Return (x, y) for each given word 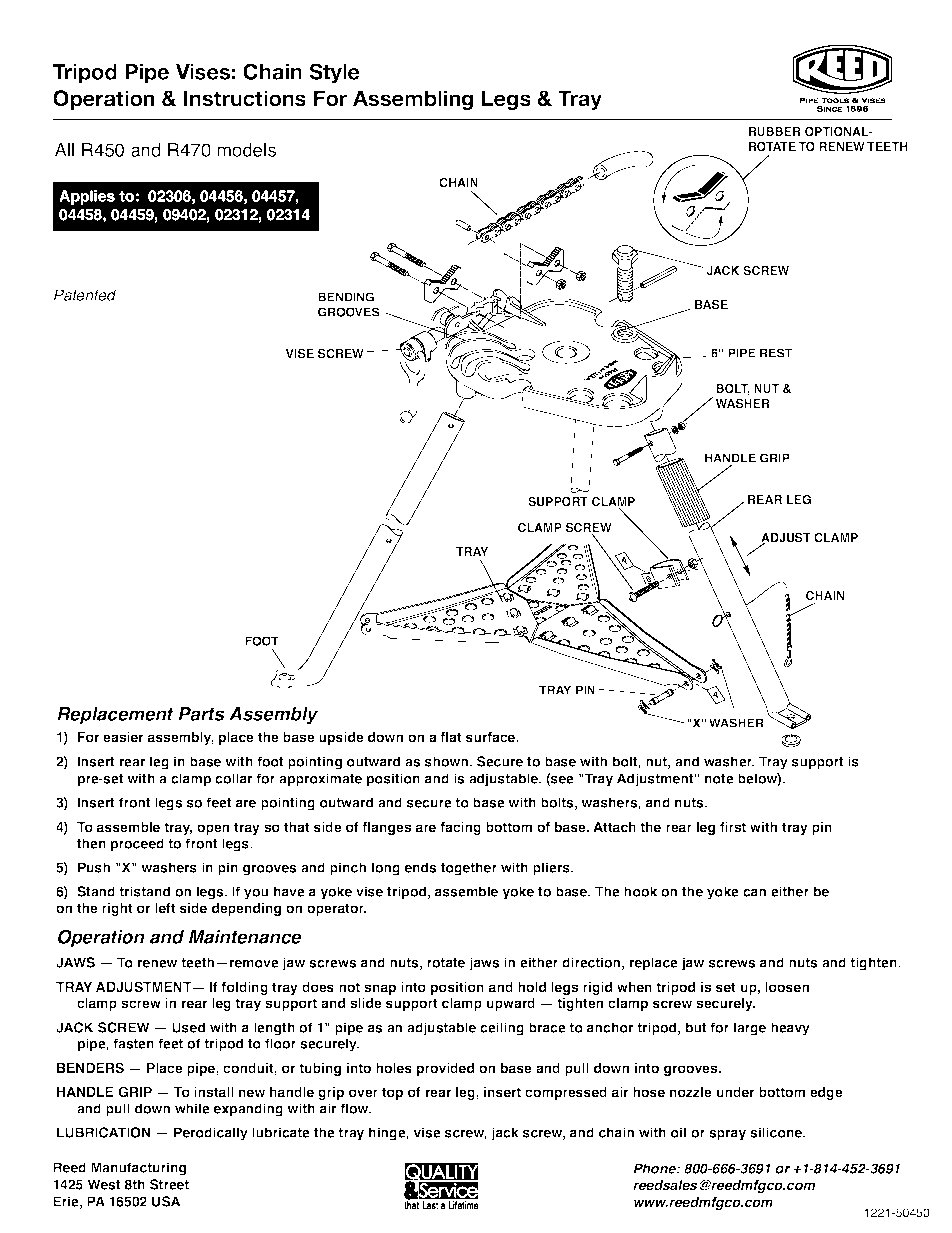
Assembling (413, 100)
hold (532, 987)
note (719, 779)
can (754, 893)
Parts (201, 715)
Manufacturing (138, 1169)
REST (776, 353)
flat (451, 737)
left (165, 908)
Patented (85, 295)
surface (492, 737)
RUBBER (775, 131)
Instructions (245, 98)
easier (123, 737)
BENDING (346, 297)
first (733, 827)
